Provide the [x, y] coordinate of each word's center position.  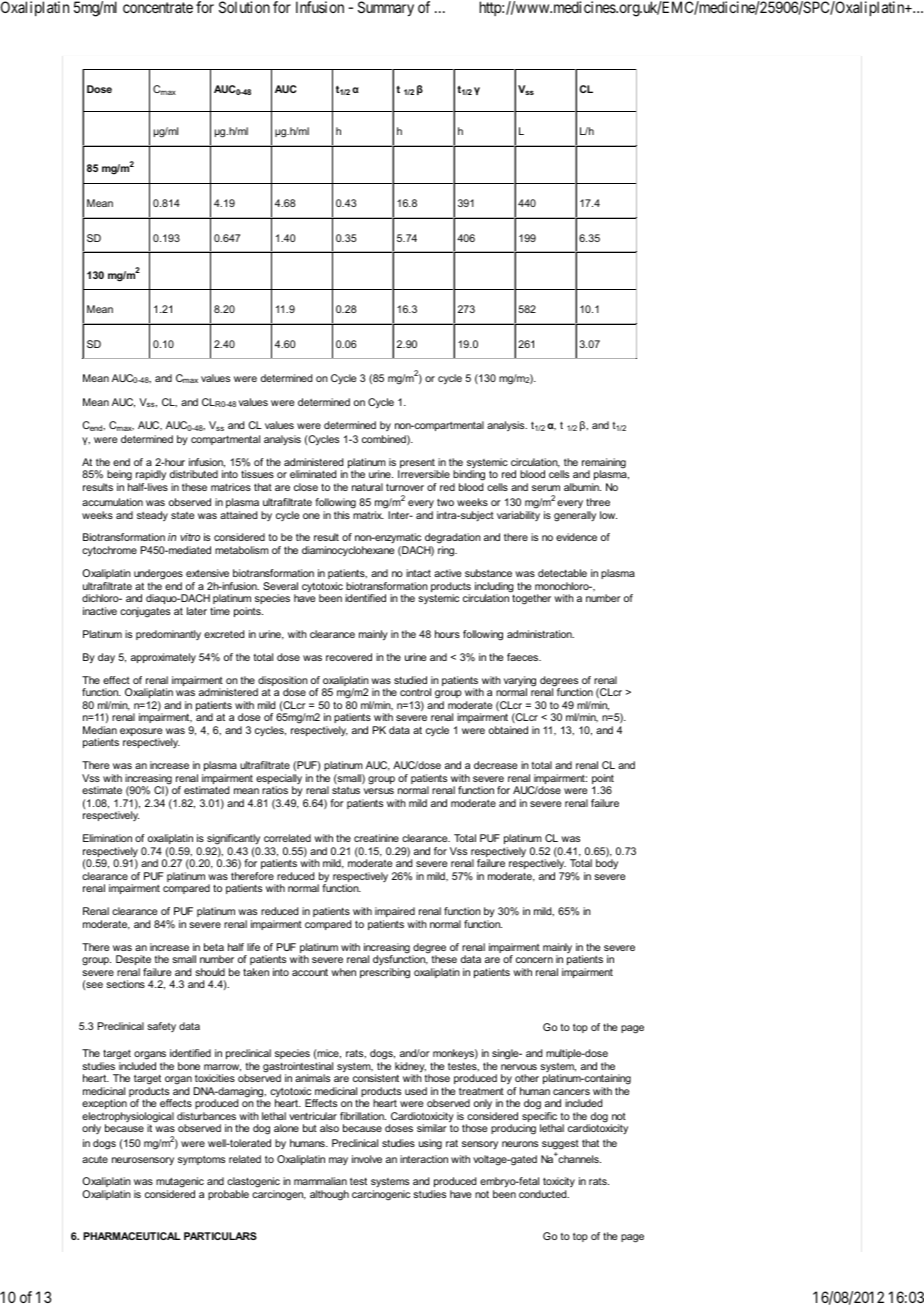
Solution [244, 7]
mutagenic [180, 1184]
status [346, 790]
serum [546, 488]
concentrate [158, 7]
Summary [386, 8]
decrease [495, 765]
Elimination [107, 838]
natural [367, 487]
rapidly [151, 477]
